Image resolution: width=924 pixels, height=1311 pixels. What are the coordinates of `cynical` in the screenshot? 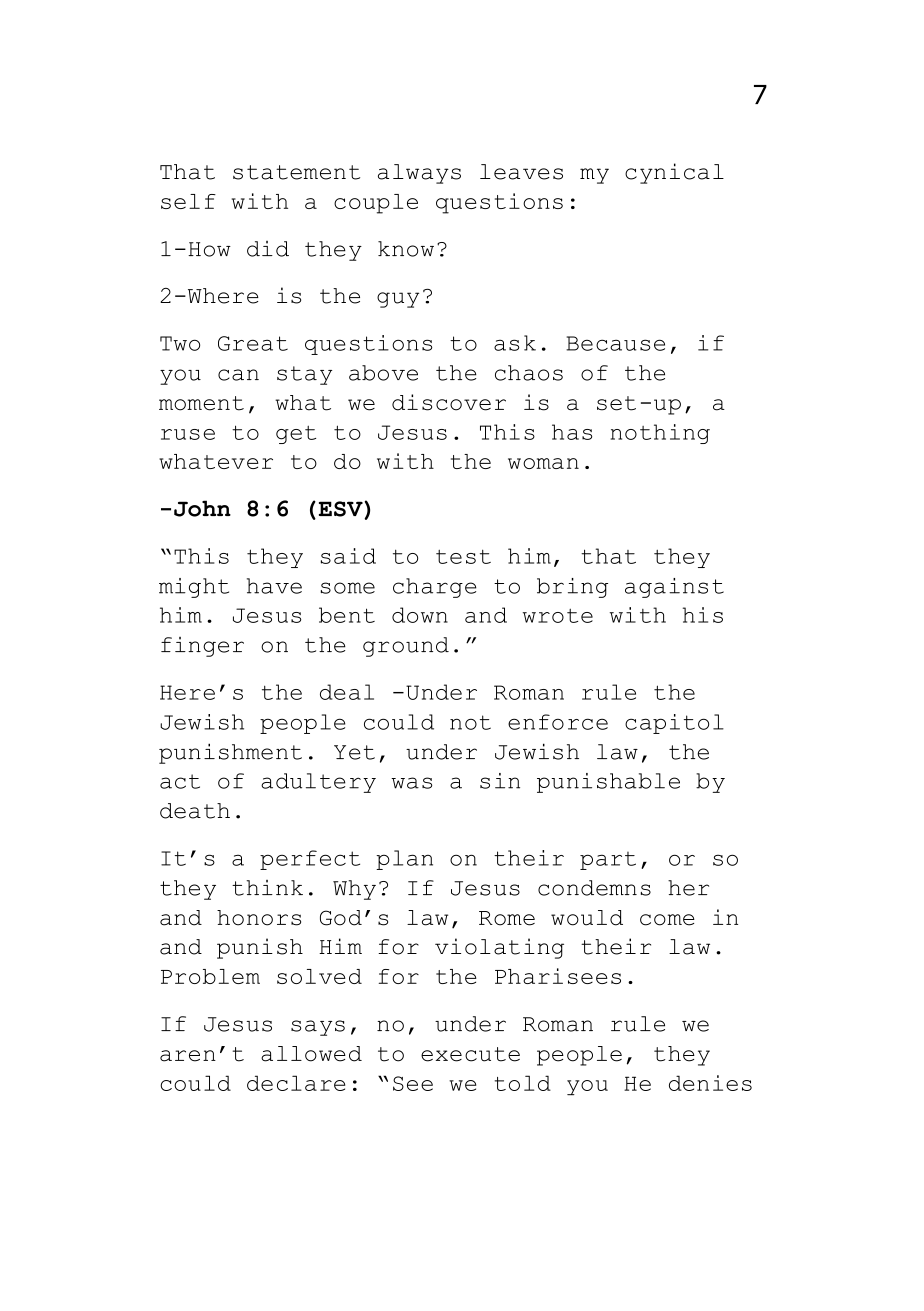 It's located at (674, 173).
